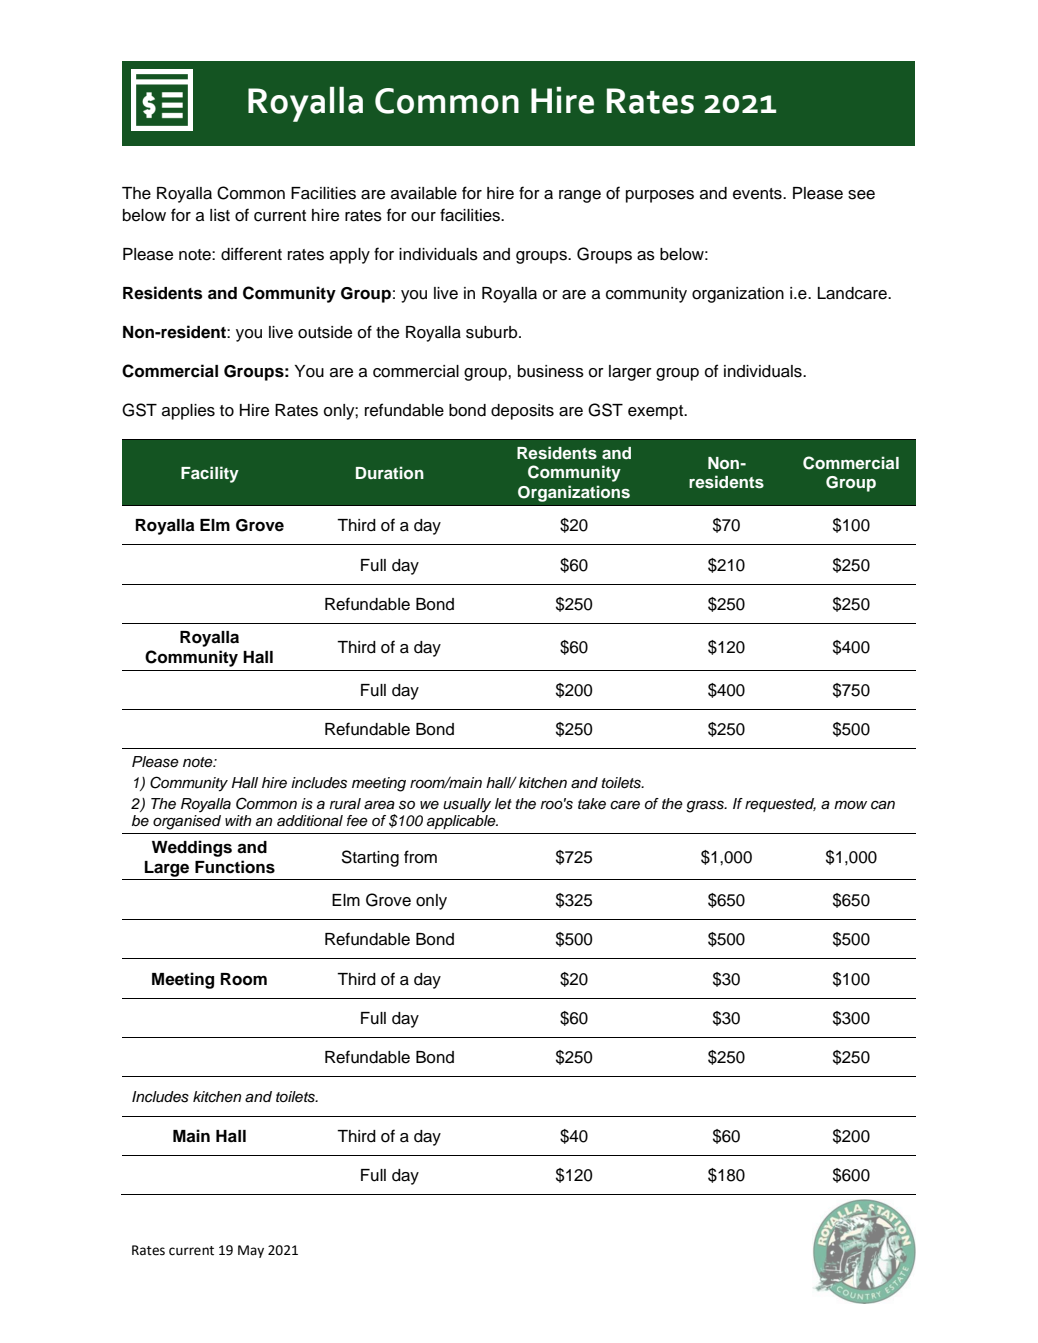 The height and width of the screenshot is (1343, 1038). Describe the element at coordinates (251, 1251) in the screenshot. I see `May` at that location.
